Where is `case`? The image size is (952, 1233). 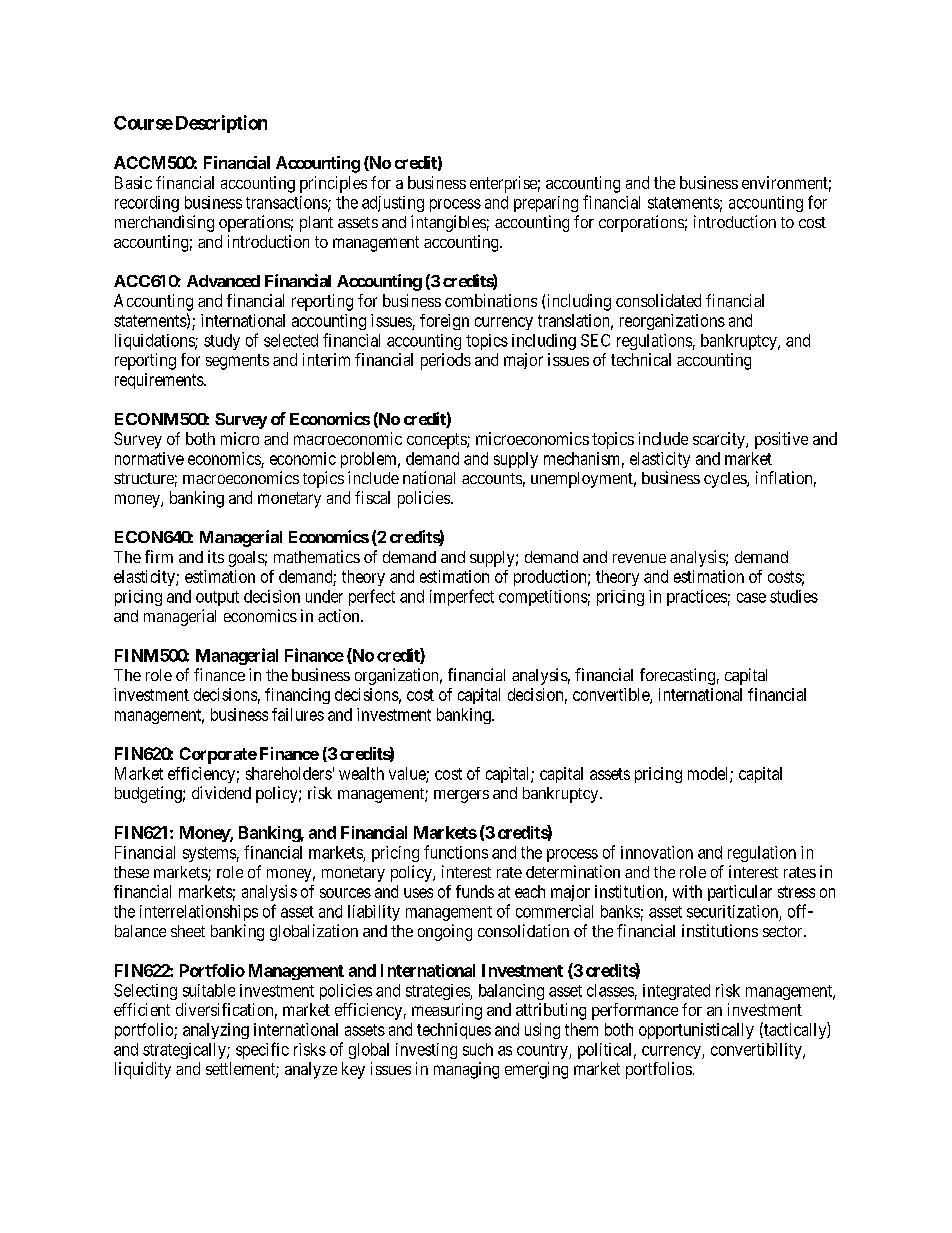
case is located at coordinates (751, 598).
